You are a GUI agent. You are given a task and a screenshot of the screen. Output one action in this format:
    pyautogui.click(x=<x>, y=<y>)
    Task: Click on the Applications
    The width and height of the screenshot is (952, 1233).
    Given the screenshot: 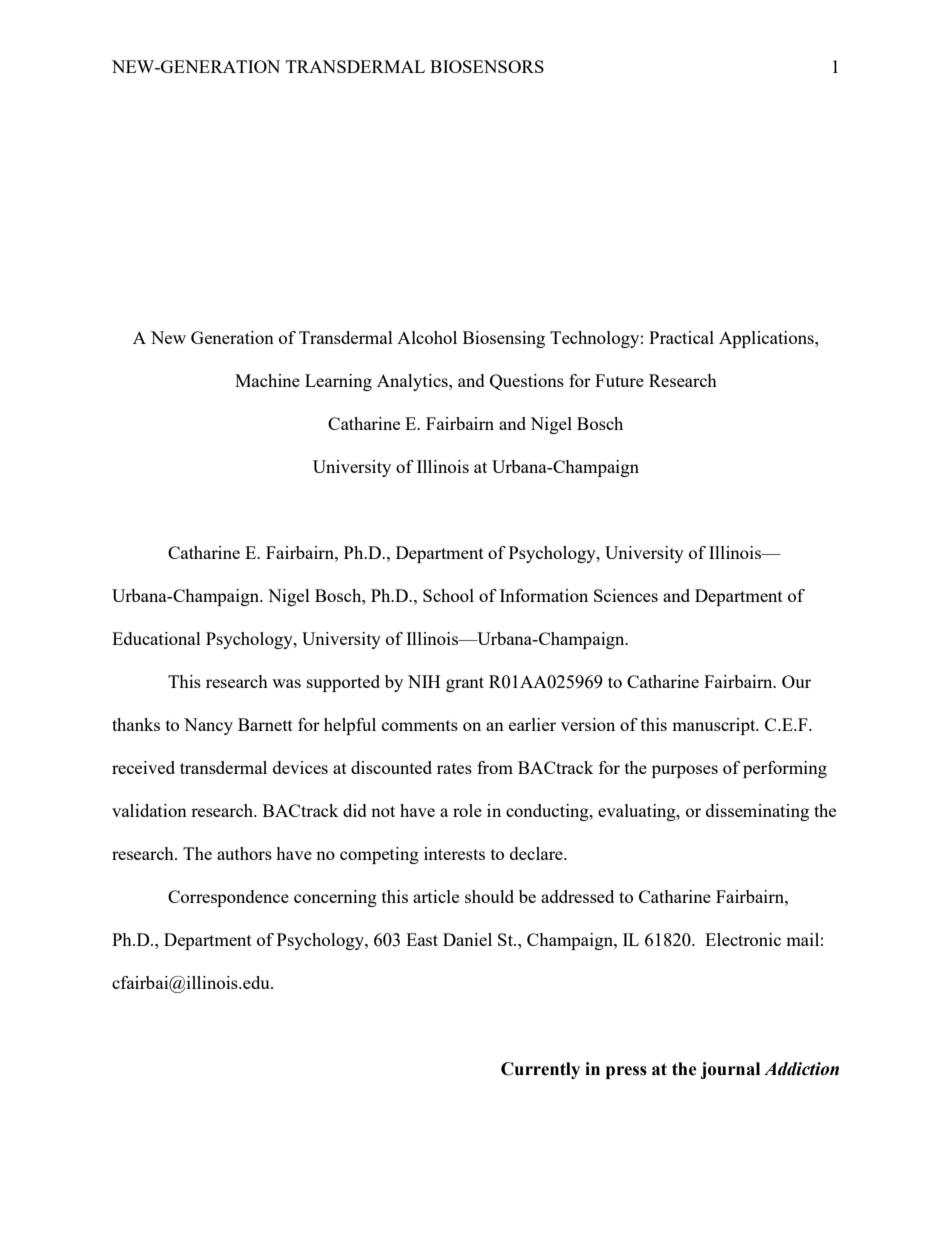 What is the action you would take?
    pyautogui.click(x=767, y=339)
